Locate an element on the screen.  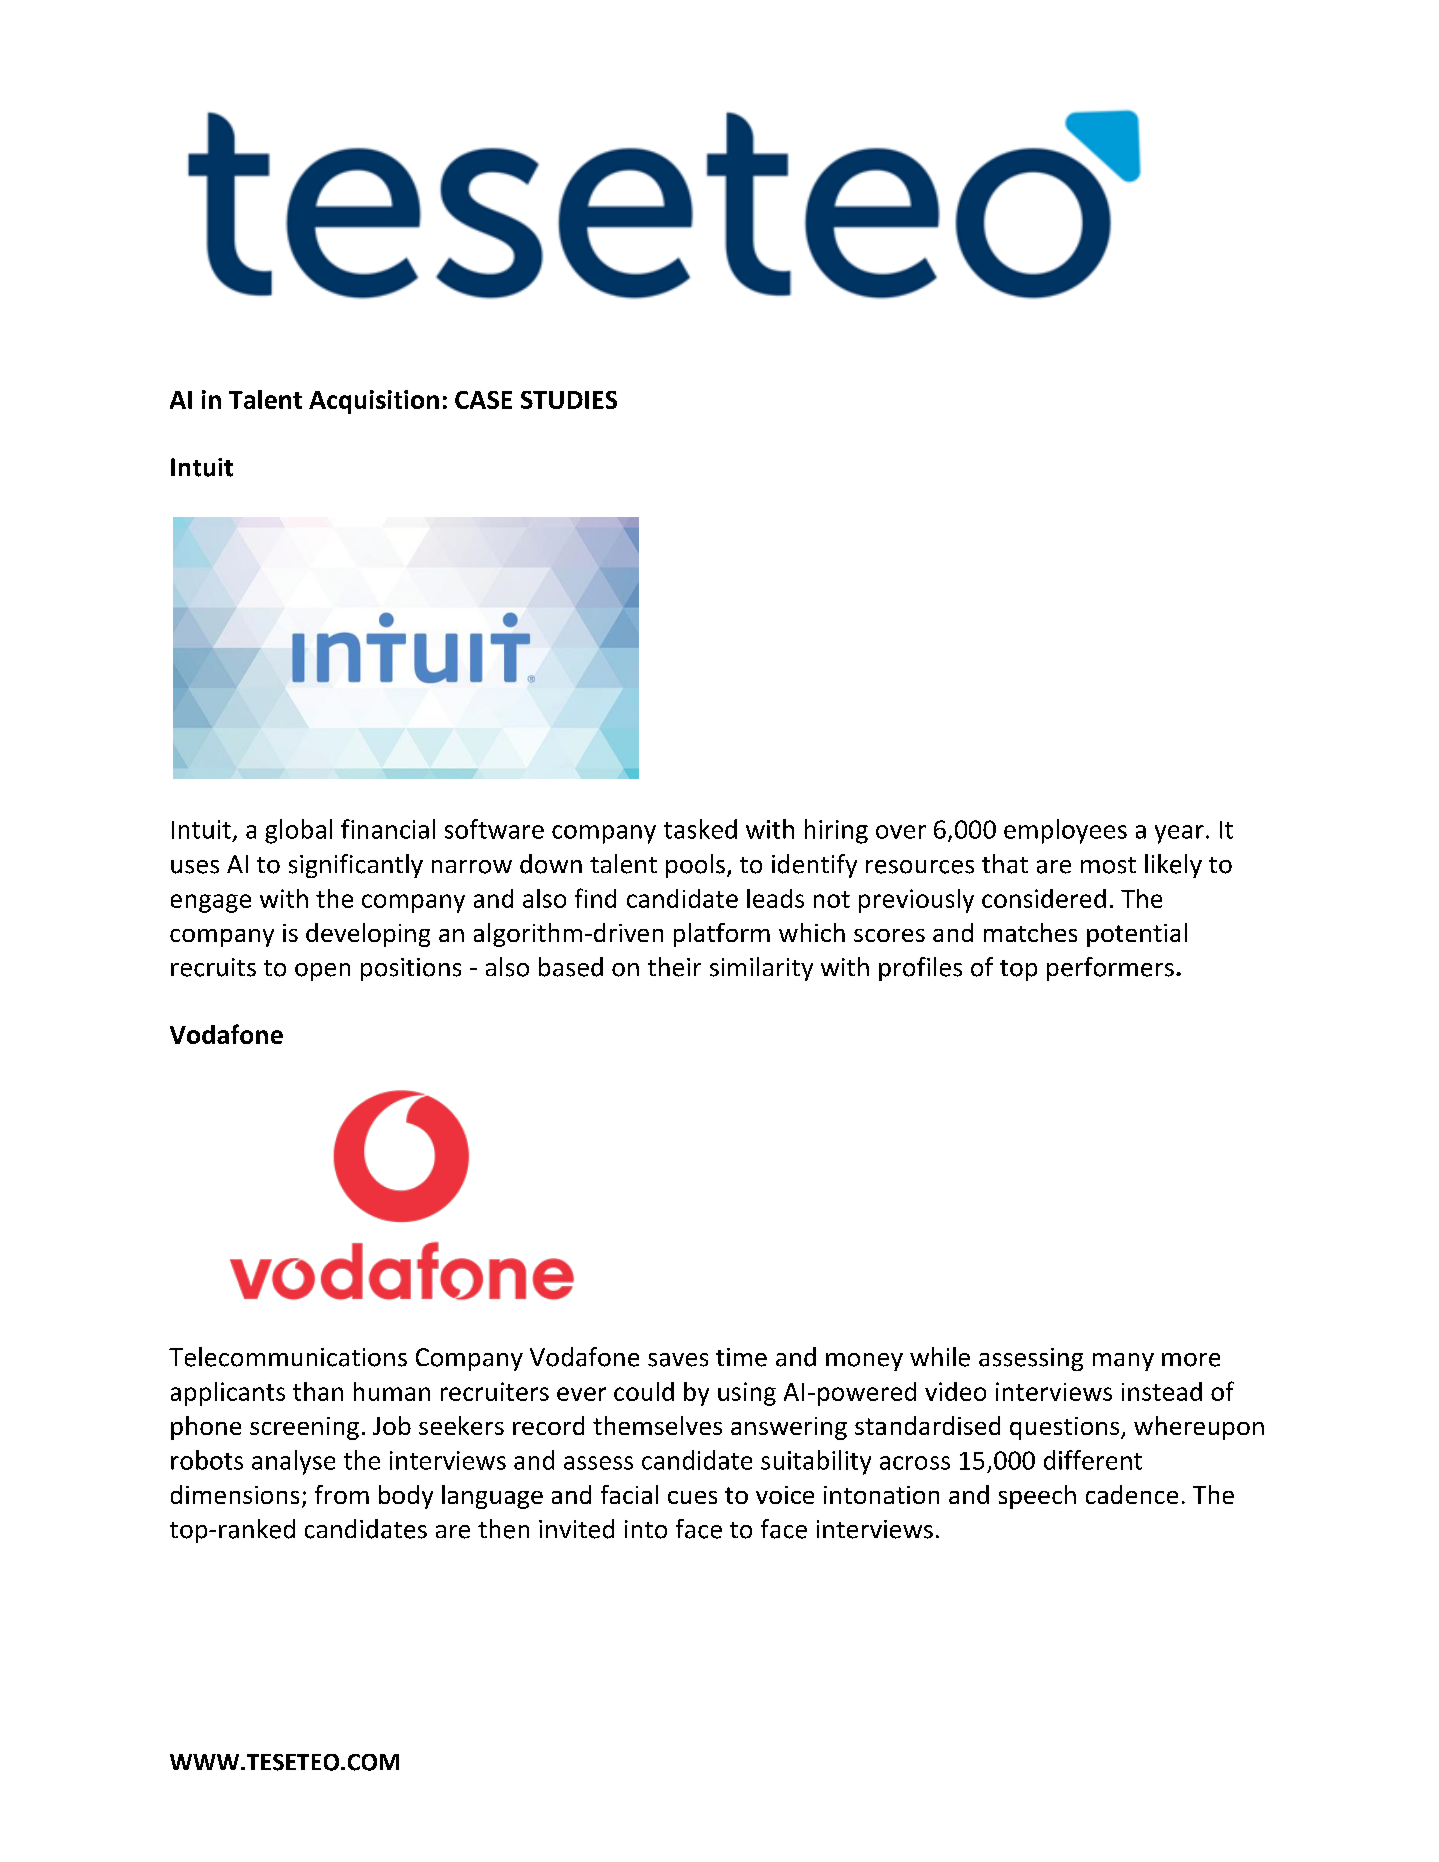
from is located at coordinates (342, 1494).
